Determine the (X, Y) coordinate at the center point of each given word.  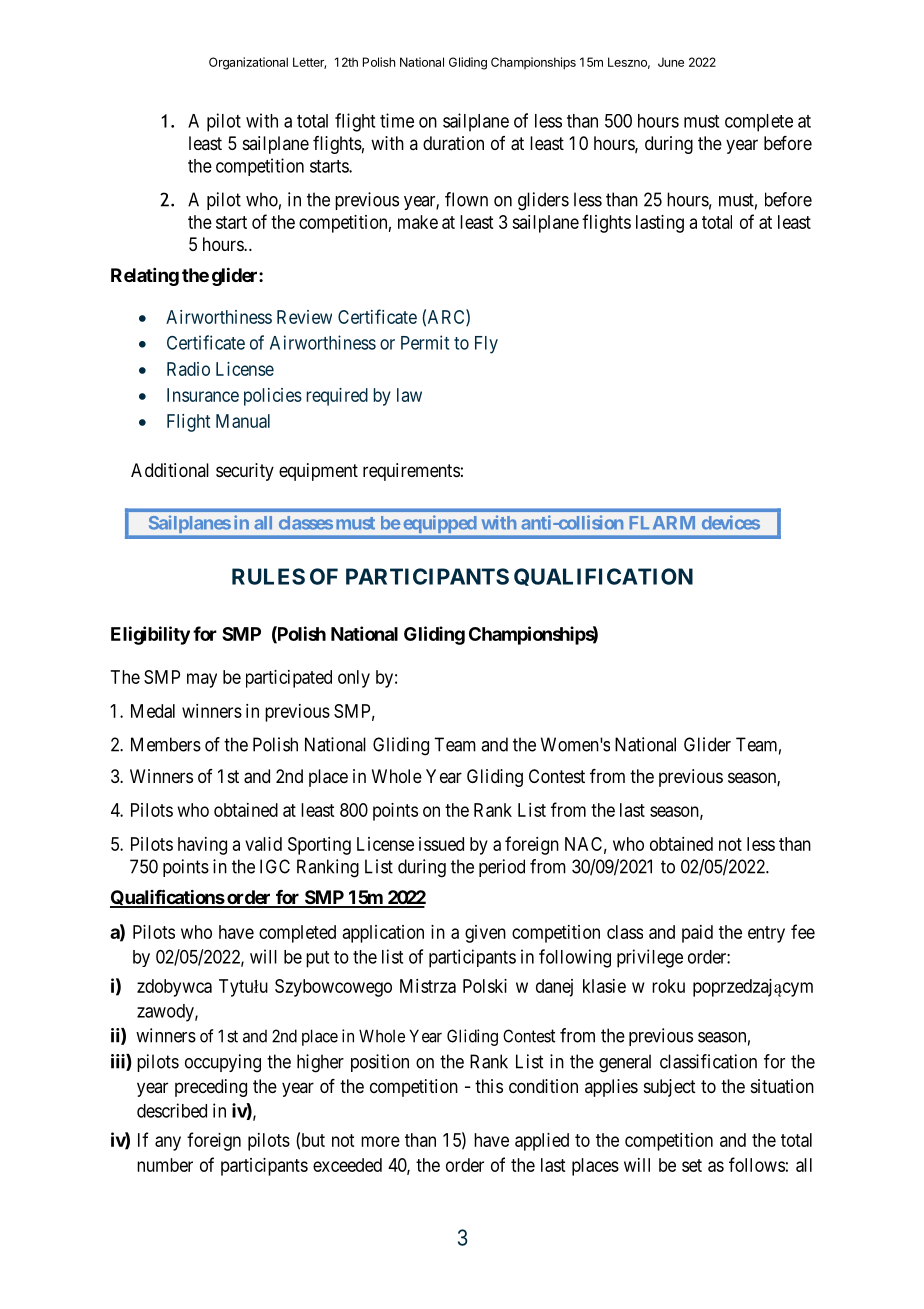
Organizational (248, 63)
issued (441, 844)
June (671, 62)
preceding (211, 1088)
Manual (243, 421)
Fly (486, 345)
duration (453, 143)
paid (697, 934)
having (202, 846)
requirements (411, 472)
